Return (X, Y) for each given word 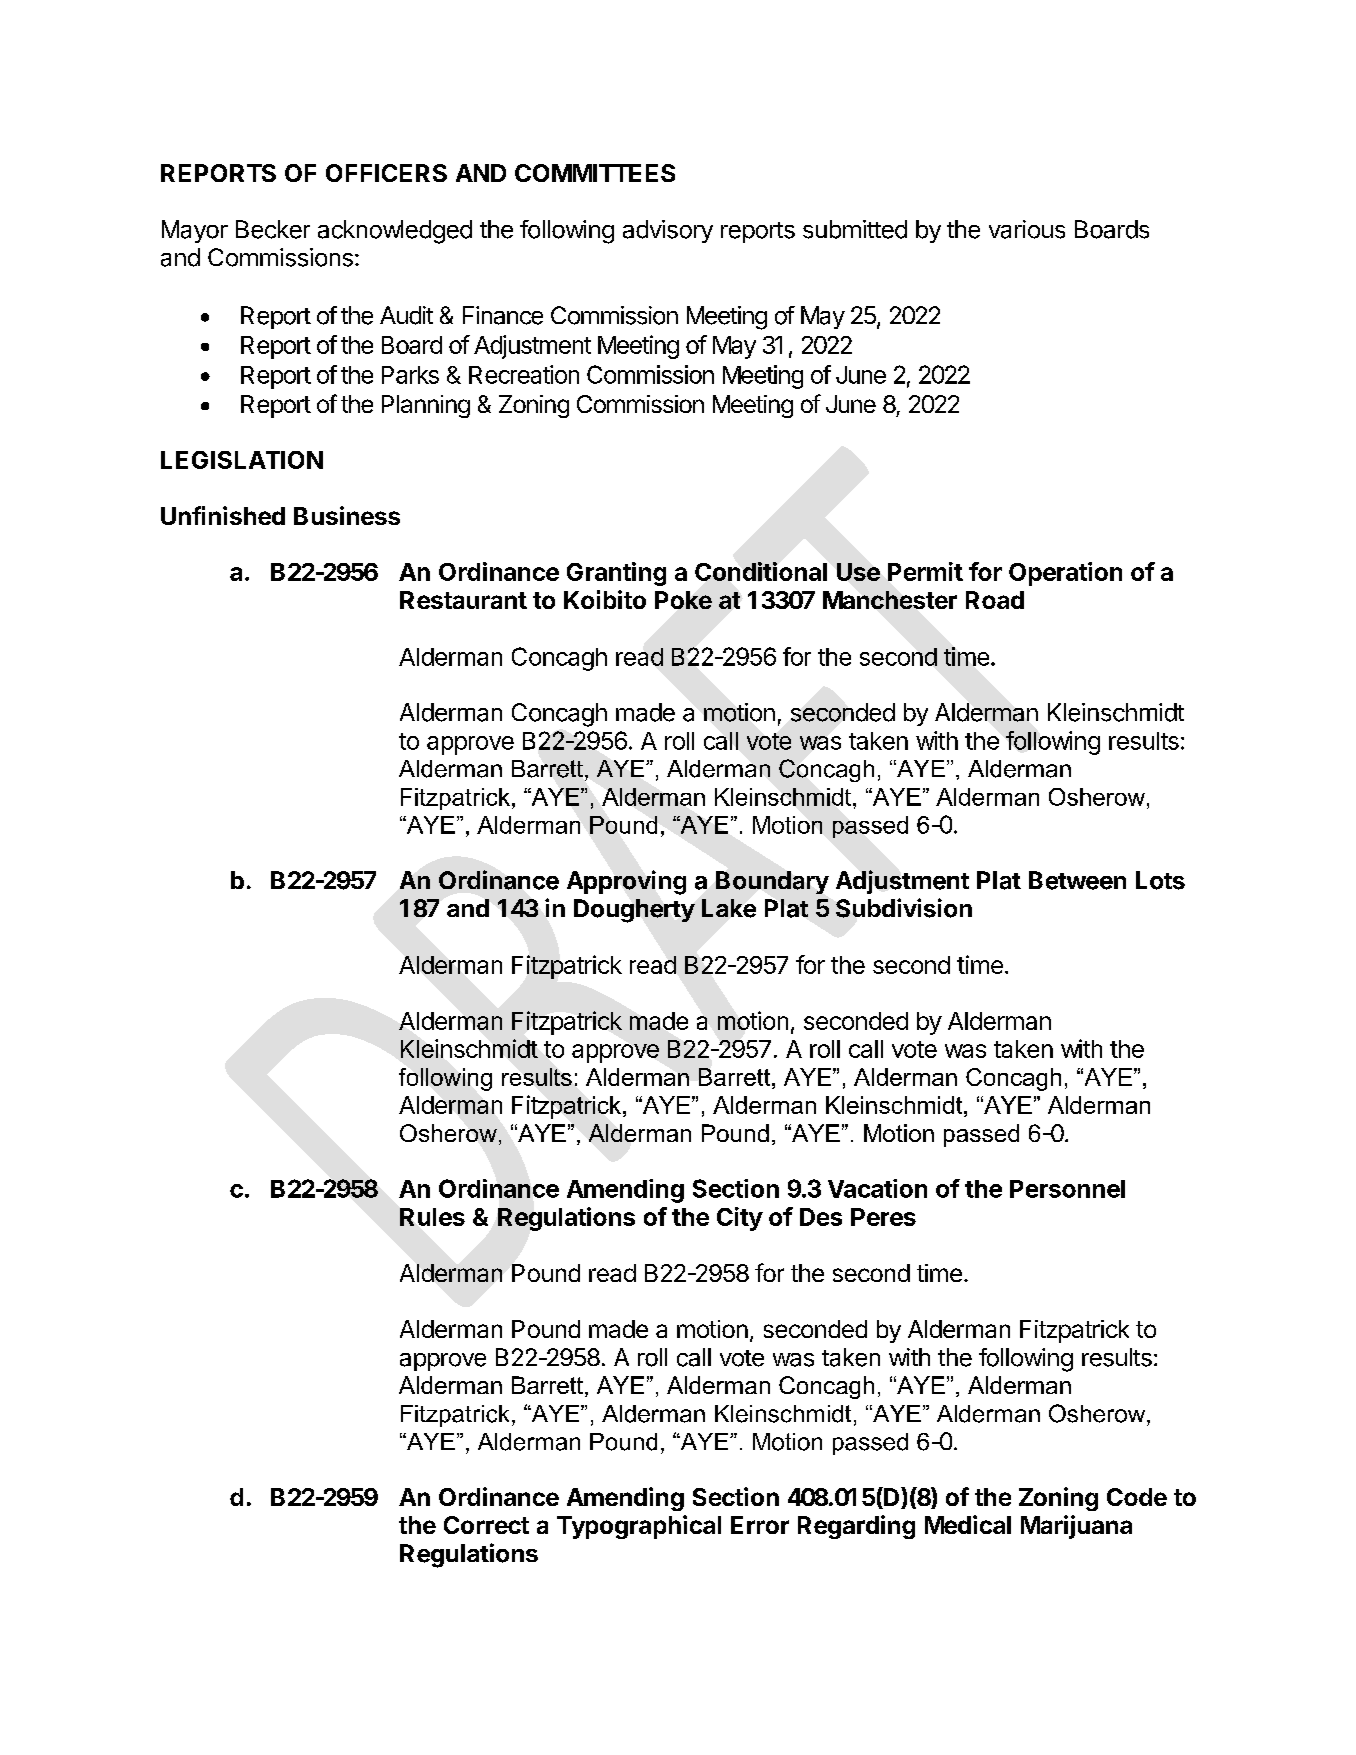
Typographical (639, 1527)
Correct (486, 1525)
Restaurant (463, 600)
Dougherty (634, 911)
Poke (683, 600)
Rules (432, 1217)
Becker (273, 229)
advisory (668, 231)
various (1027, 229)
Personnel (1067, 1189)
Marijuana (1076, 1527)
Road (995, 600)
